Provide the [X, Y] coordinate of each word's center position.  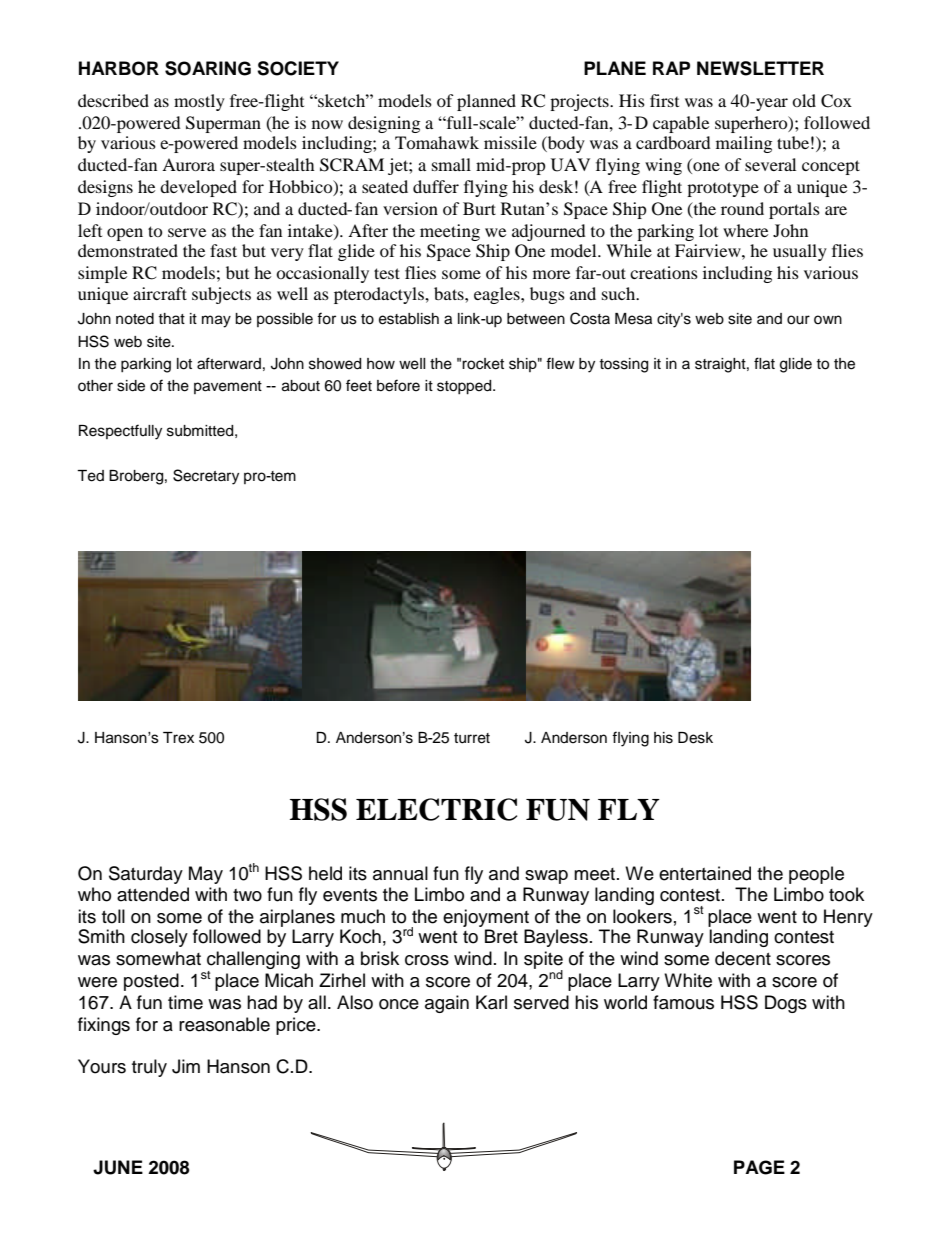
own [828, 319]
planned [486, 102]
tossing [623, 365]
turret [472, 738]
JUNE [118, 1167]
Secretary [206, 477]
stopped [465, 387]
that [171, 318]
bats [450, 293]
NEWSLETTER [760, 68]
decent [743, 958]
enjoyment [487, 919]
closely [159, 938]
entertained [705, 873]
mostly [199, 102]
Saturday [146, 875]
